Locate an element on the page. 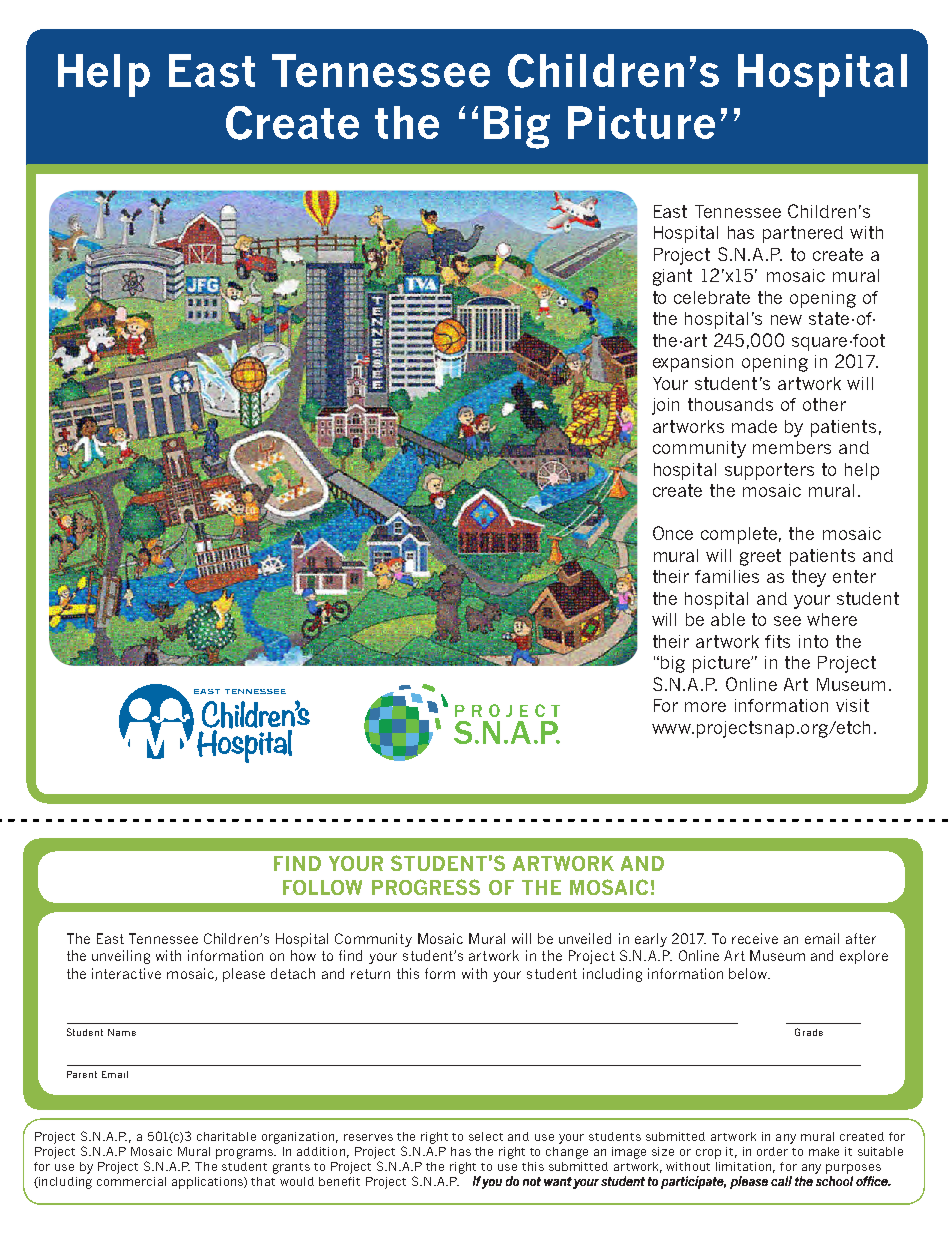  partnered is located at coordinates (803, 234).
